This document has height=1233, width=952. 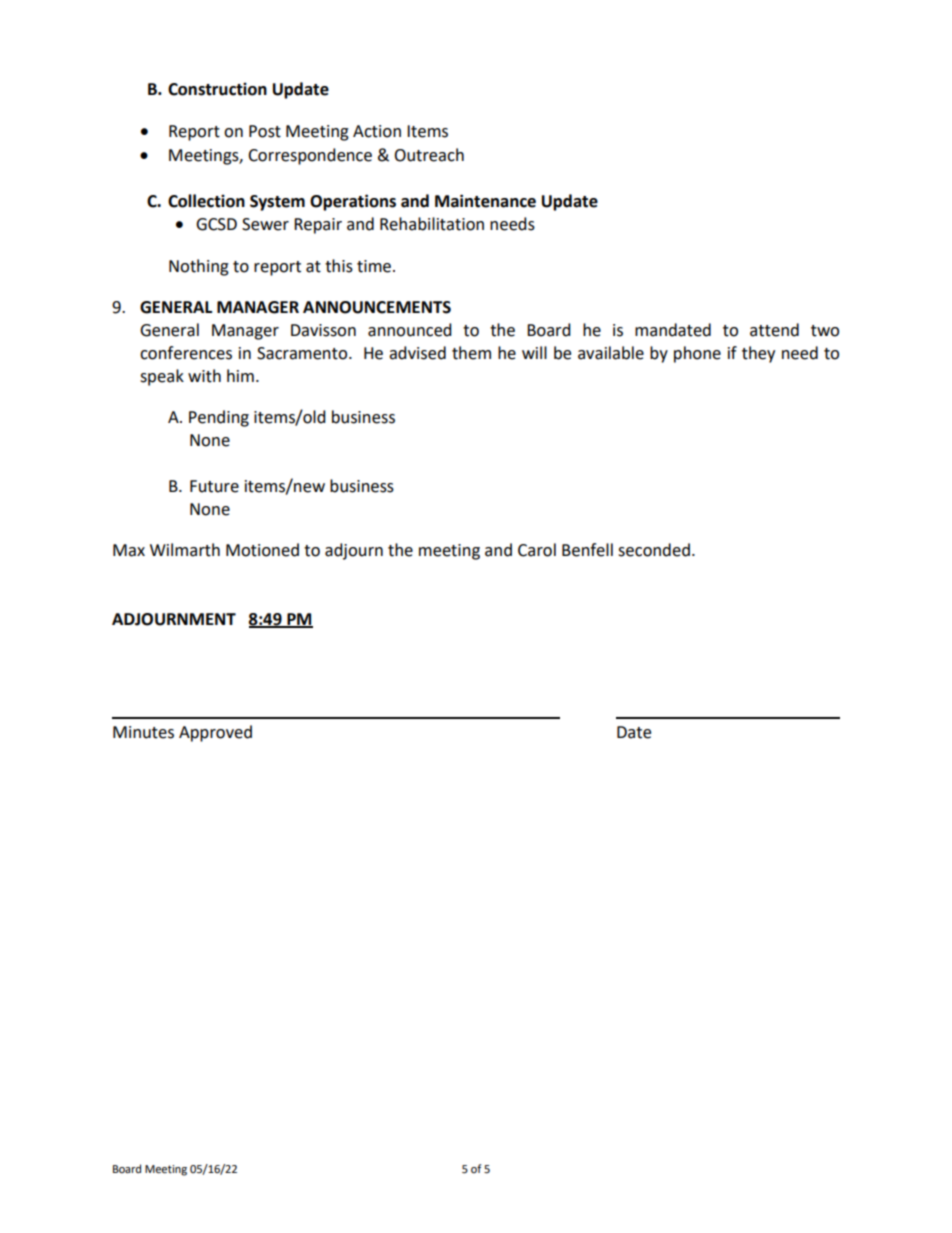 I want to click on Construction, so click(x=217, y=89).
